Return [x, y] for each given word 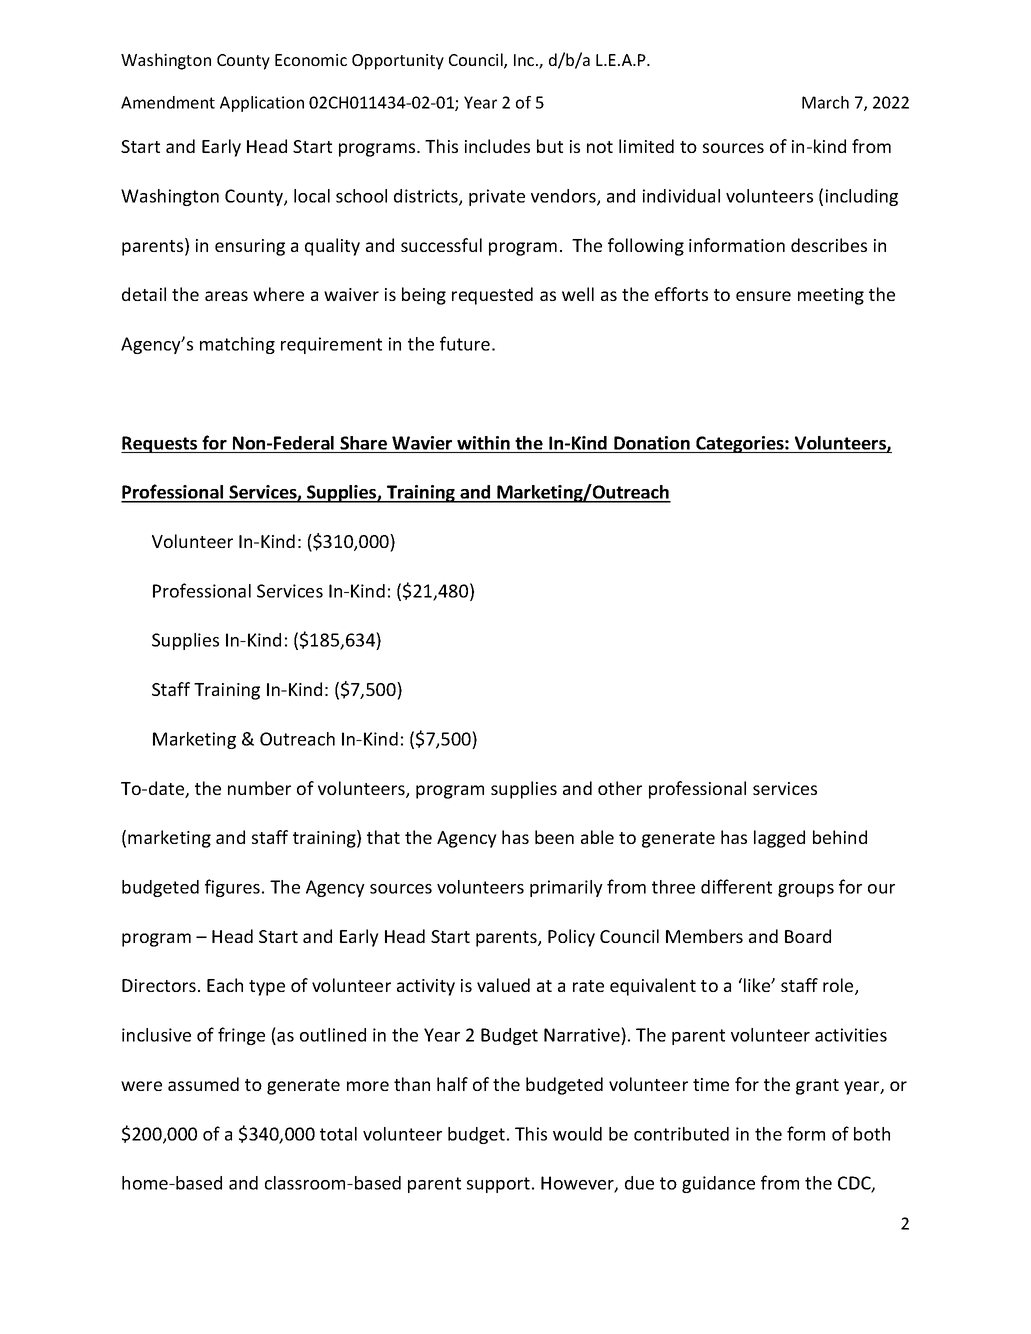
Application [262, 104]
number [259, 788]
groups [806, 890]
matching [237, 345]
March [825, 102]
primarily [566, 888]
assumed [203, 1084]
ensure [763, 296]
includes [497, 146]
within [483, 443]
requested [492, 296]
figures [234, 888]
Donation [652, 443]
